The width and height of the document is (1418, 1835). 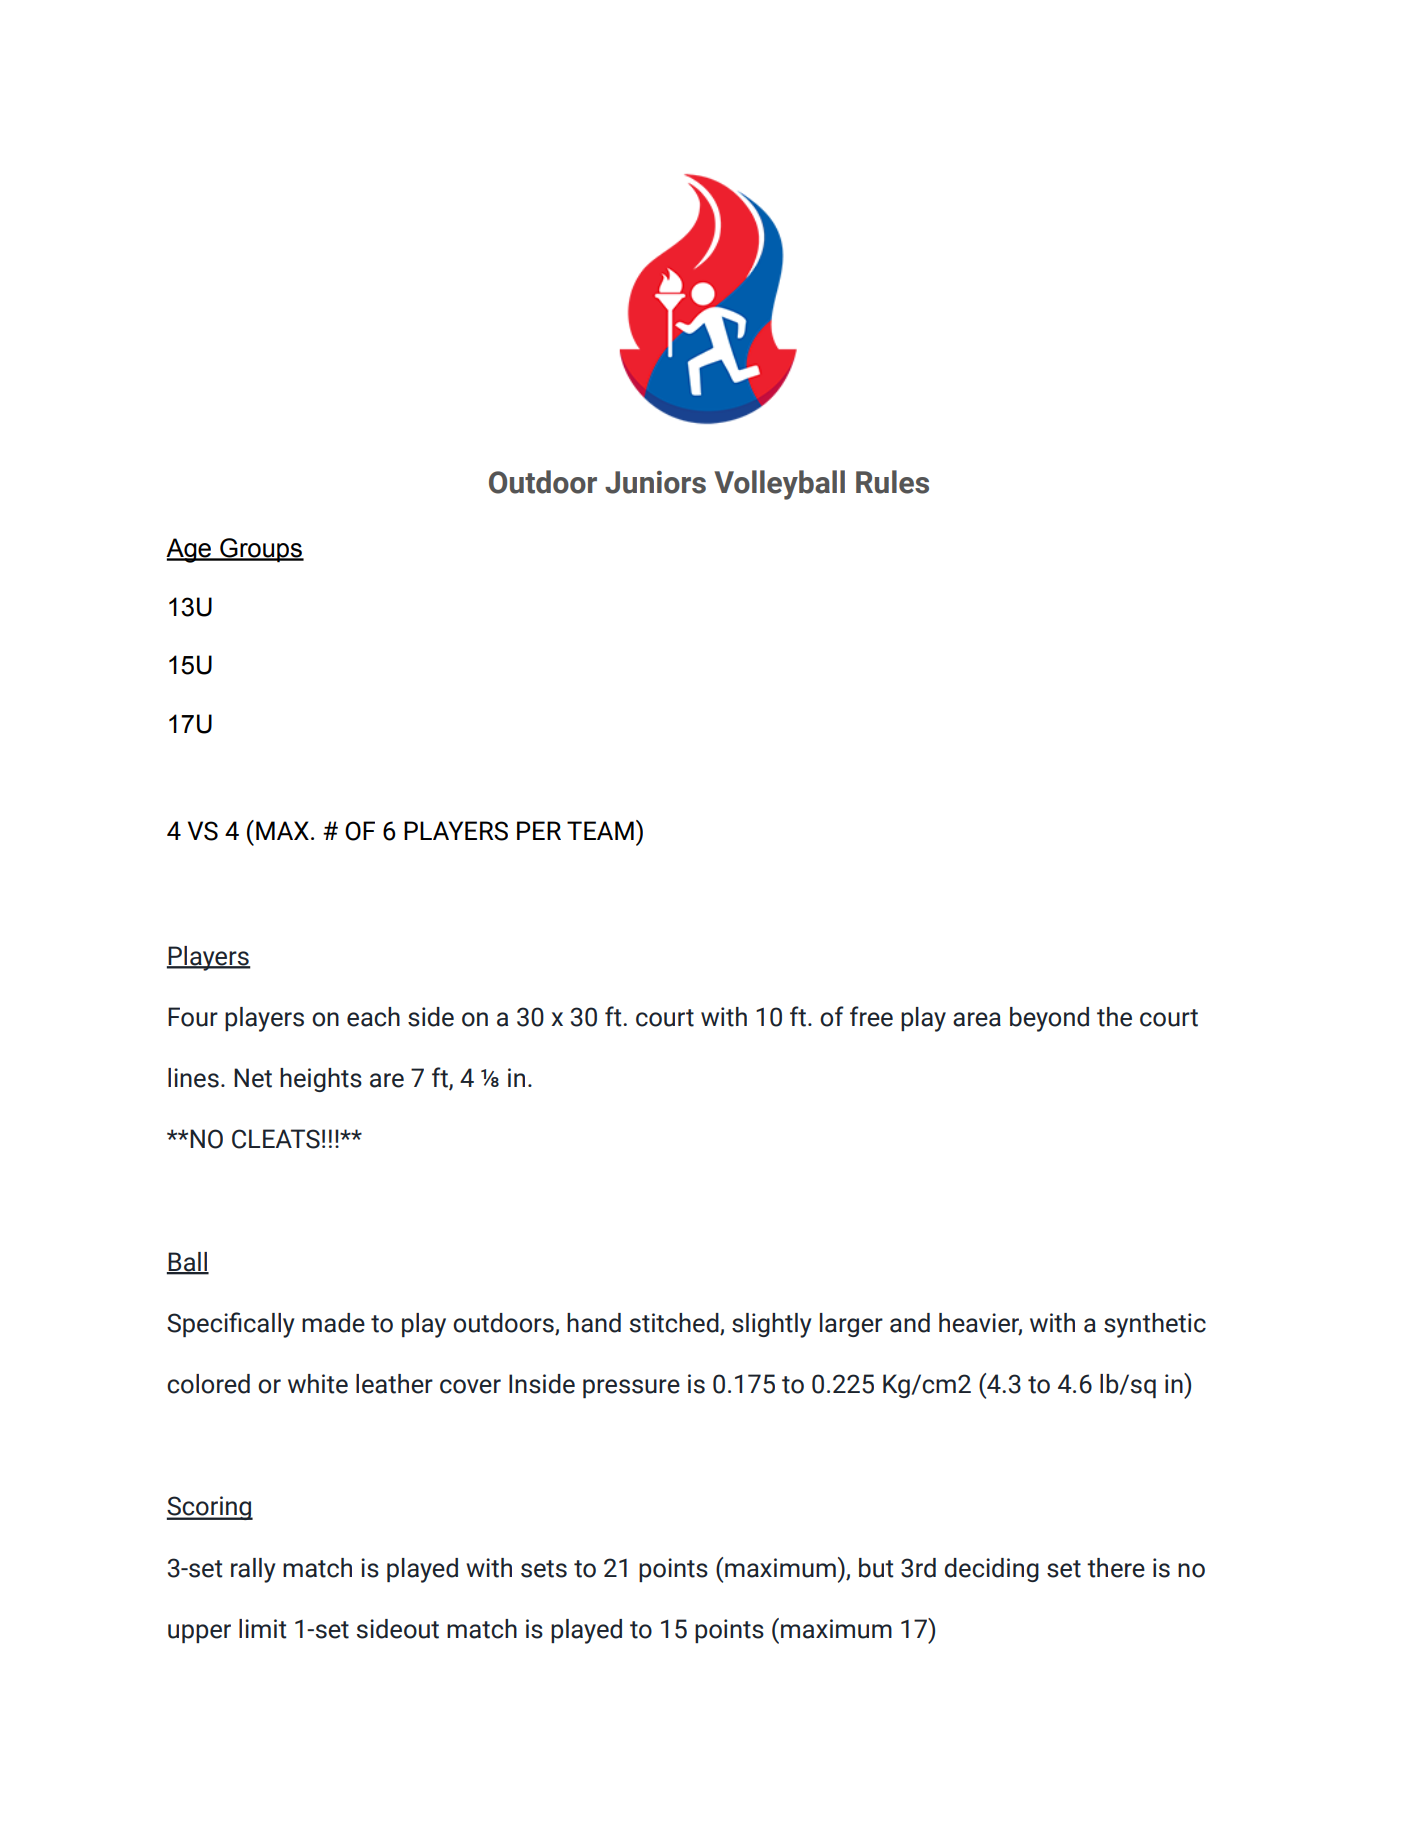 What do you see at coordinates (871, 1016) in the document?
I see `free` at bounding box center [871, 1016].
